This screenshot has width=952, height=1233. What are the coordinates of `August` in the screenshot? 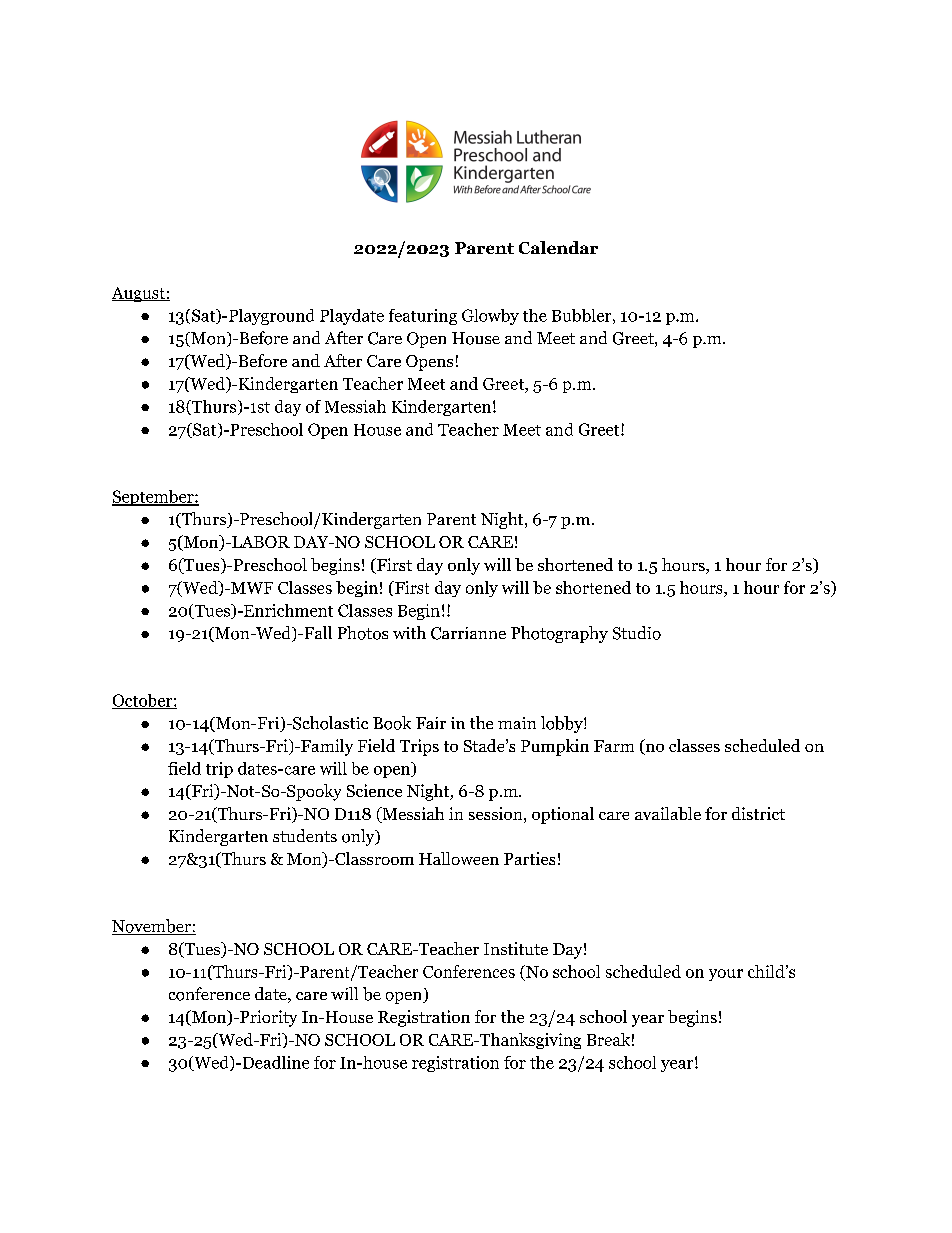 It's located at (139, 294).
